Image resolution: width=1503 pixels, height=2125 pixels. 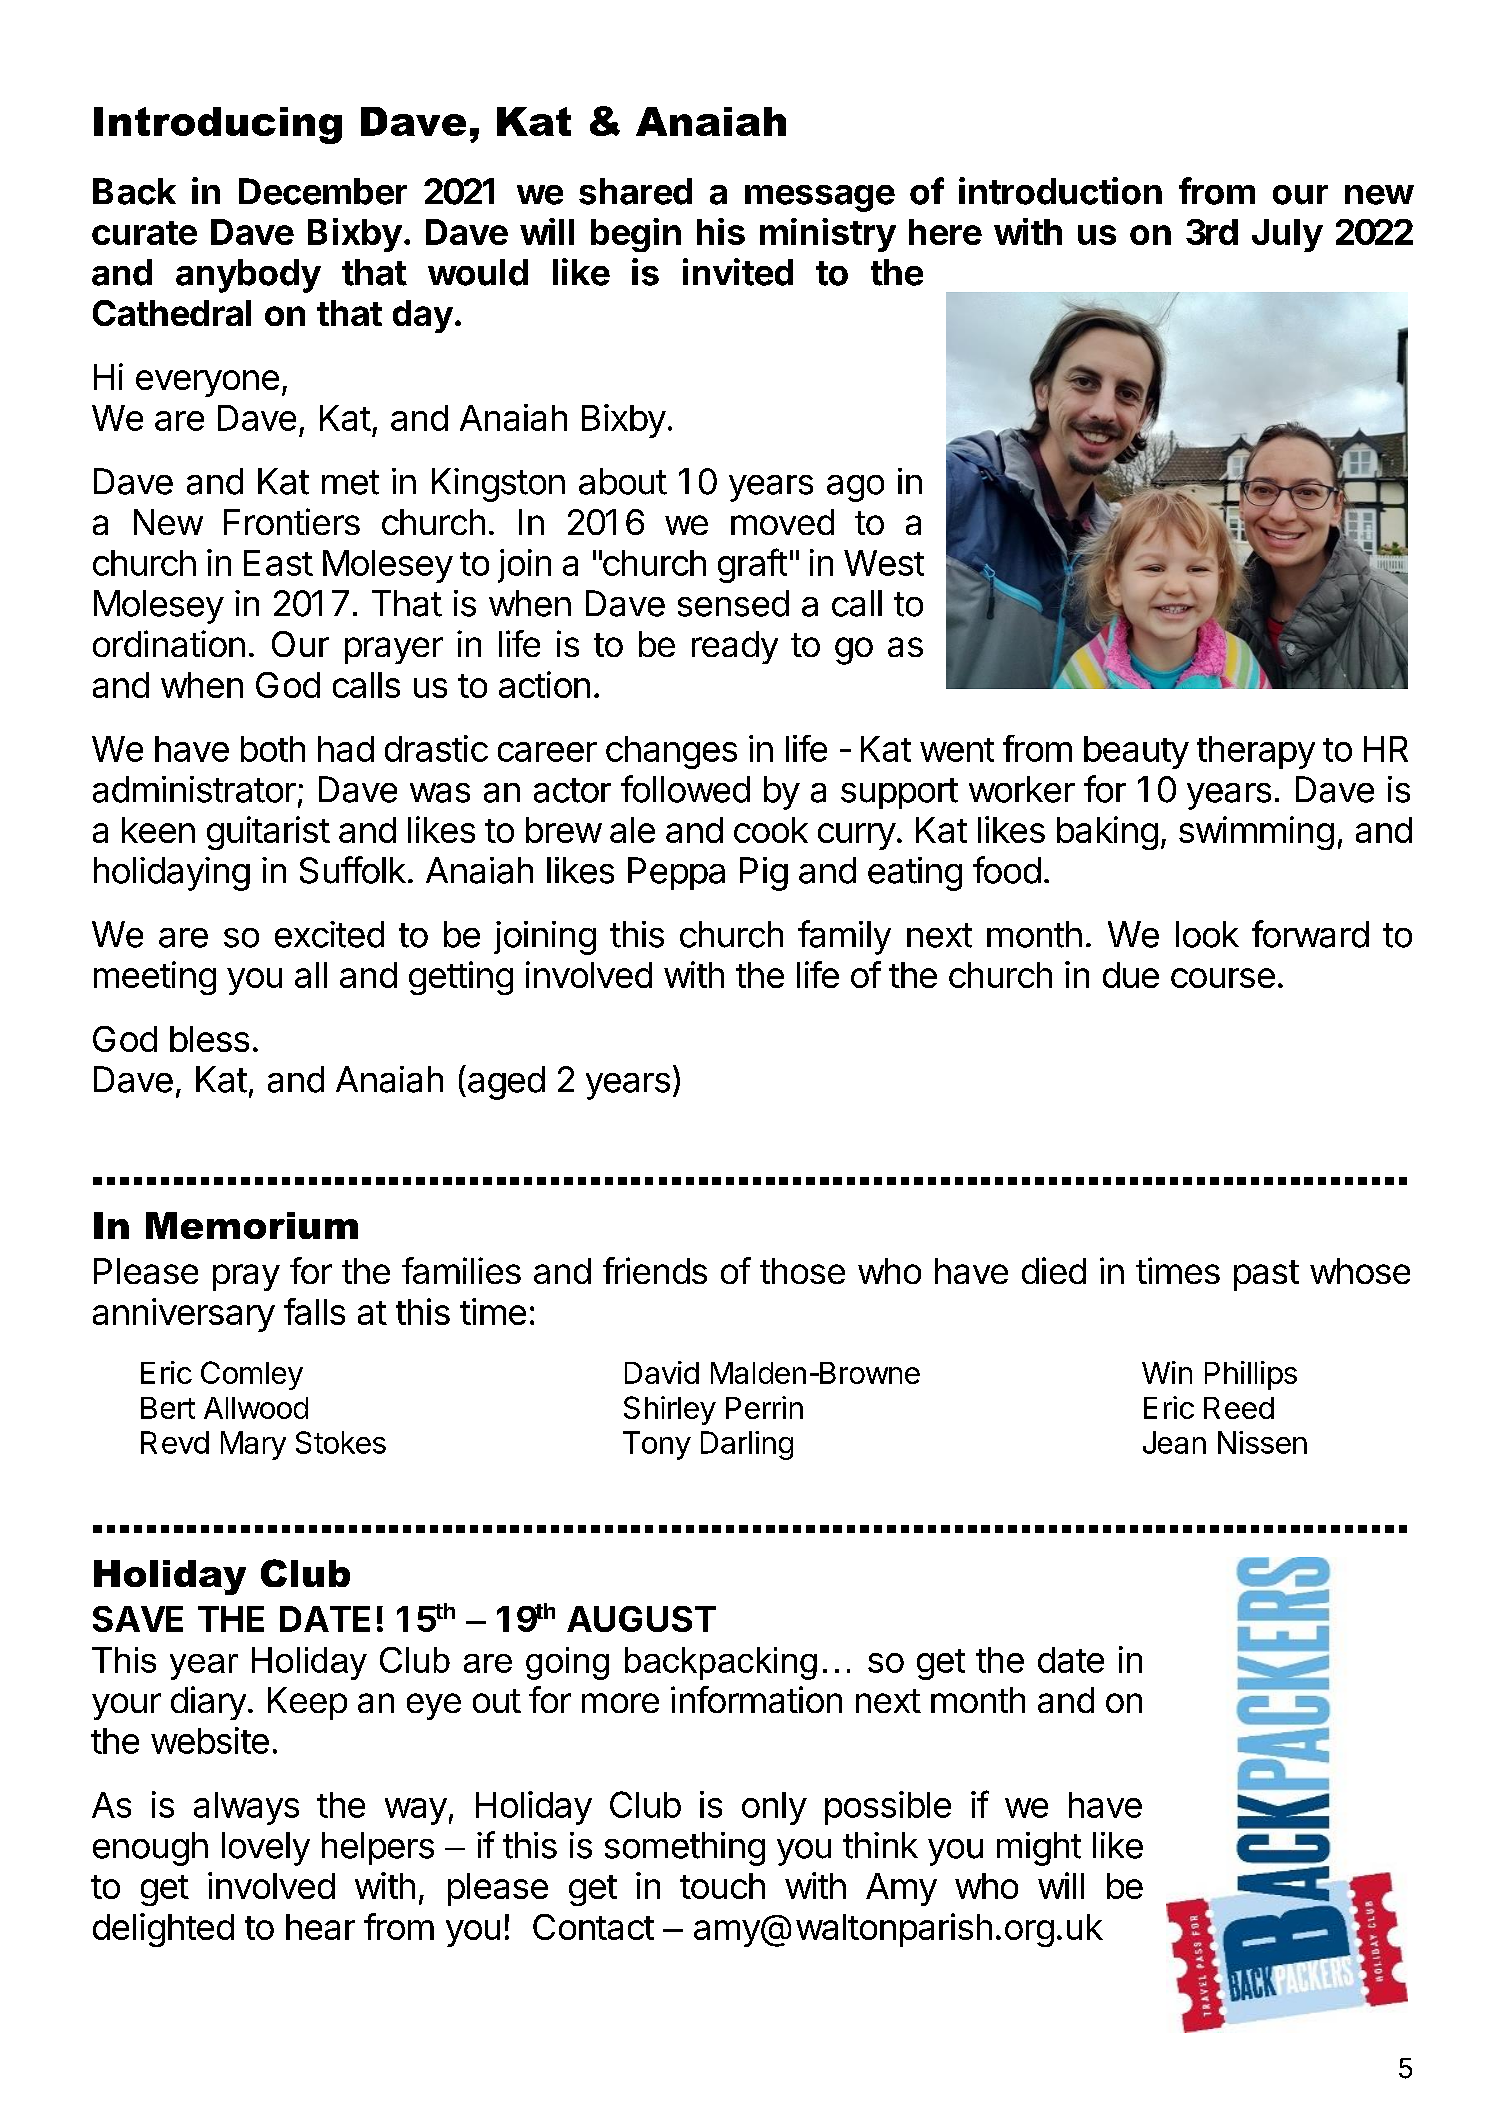 What do you see at coordinates (268, 833) in the screenshot?
I see `guitarist` at bounding box center [268, 833].
